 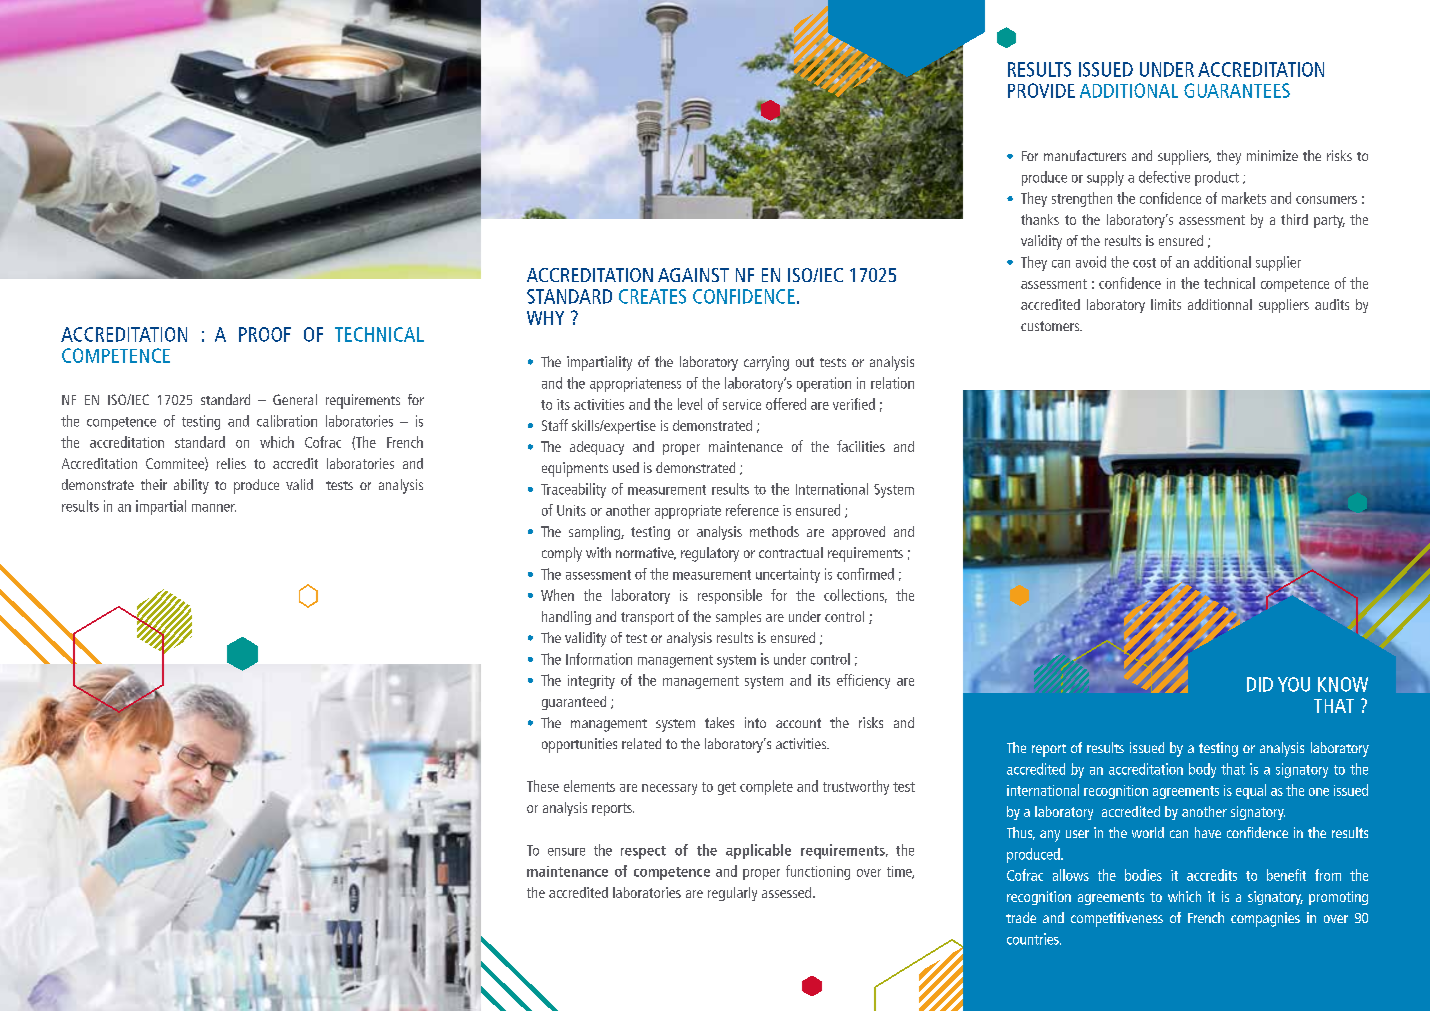 What do you see at coordinates (1237, 90) in the image?
I see `GUARANTEES` at bounding box center [1237, 90].
